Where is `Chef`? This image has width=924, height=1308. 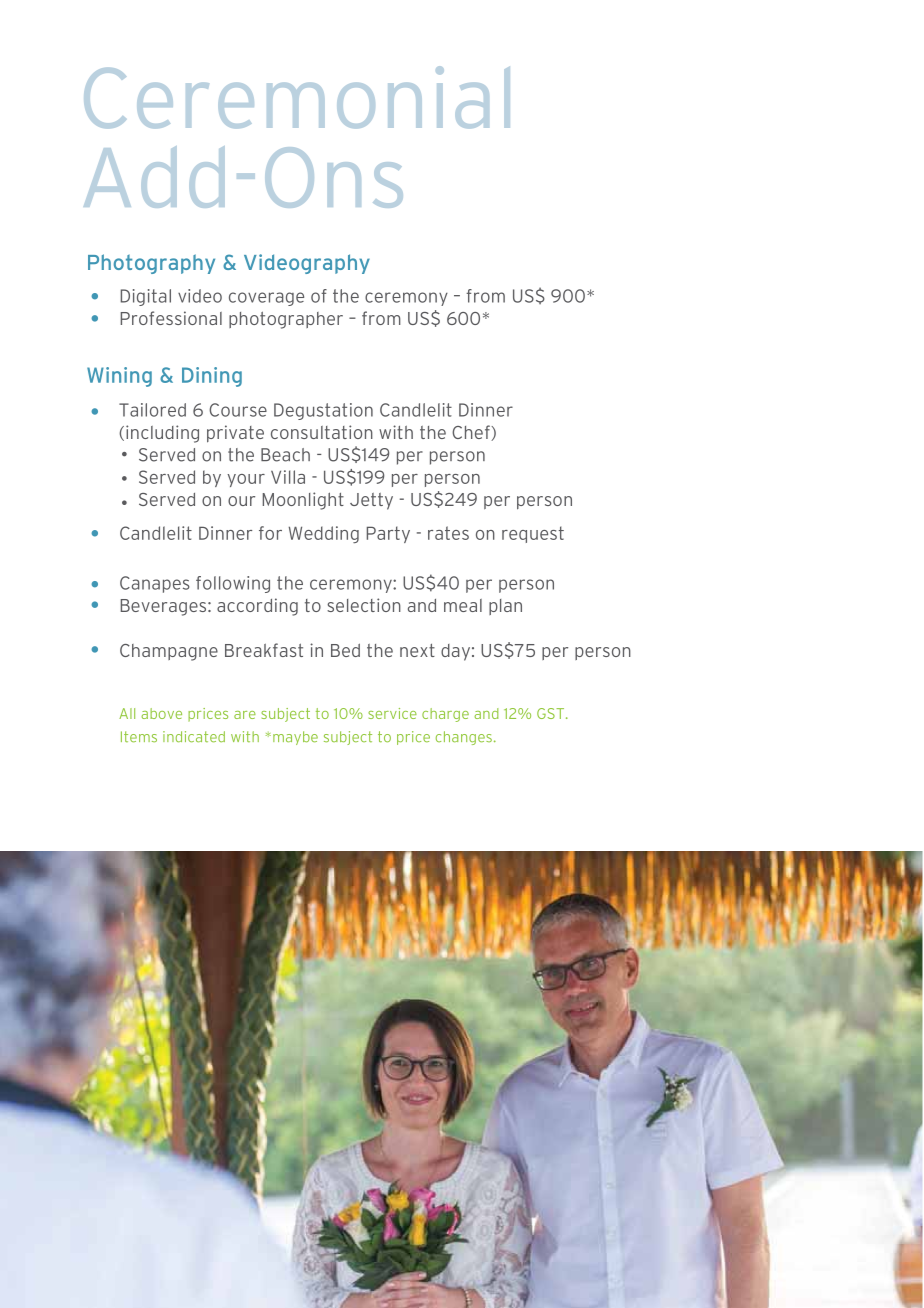
Chef is located at coordinates (472, 433).
